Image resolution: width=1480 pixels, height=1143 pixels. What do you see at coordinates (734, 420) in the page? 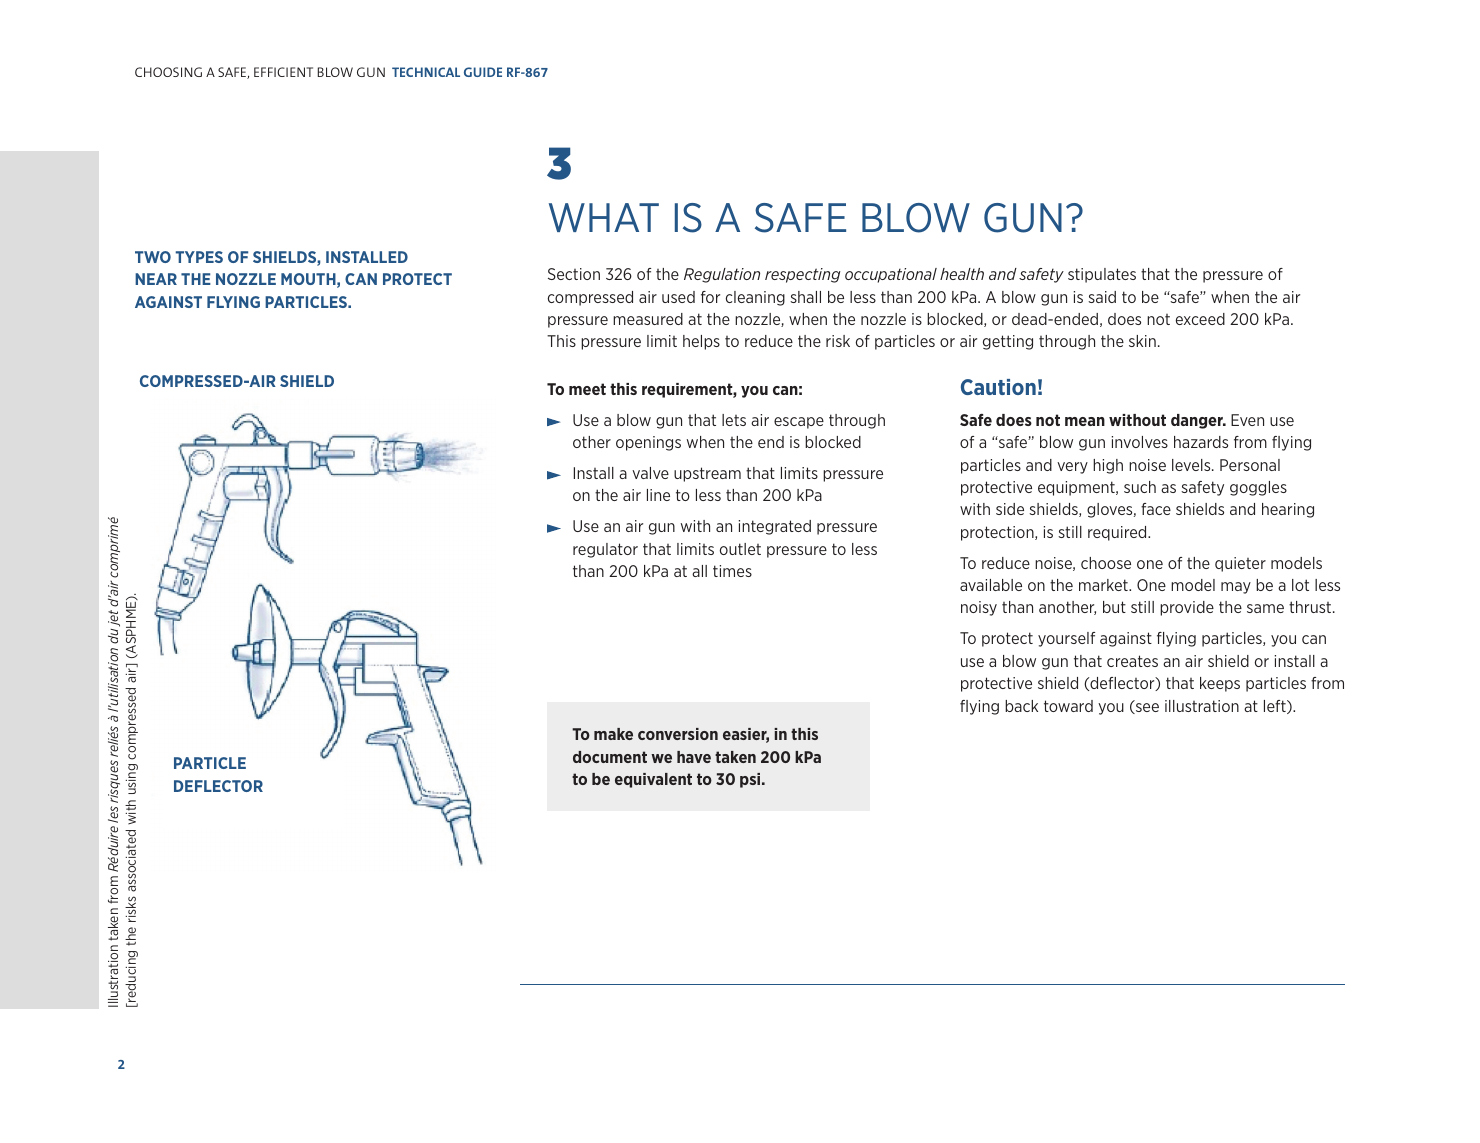
I see `lets` at bounding box center [734, 420].
